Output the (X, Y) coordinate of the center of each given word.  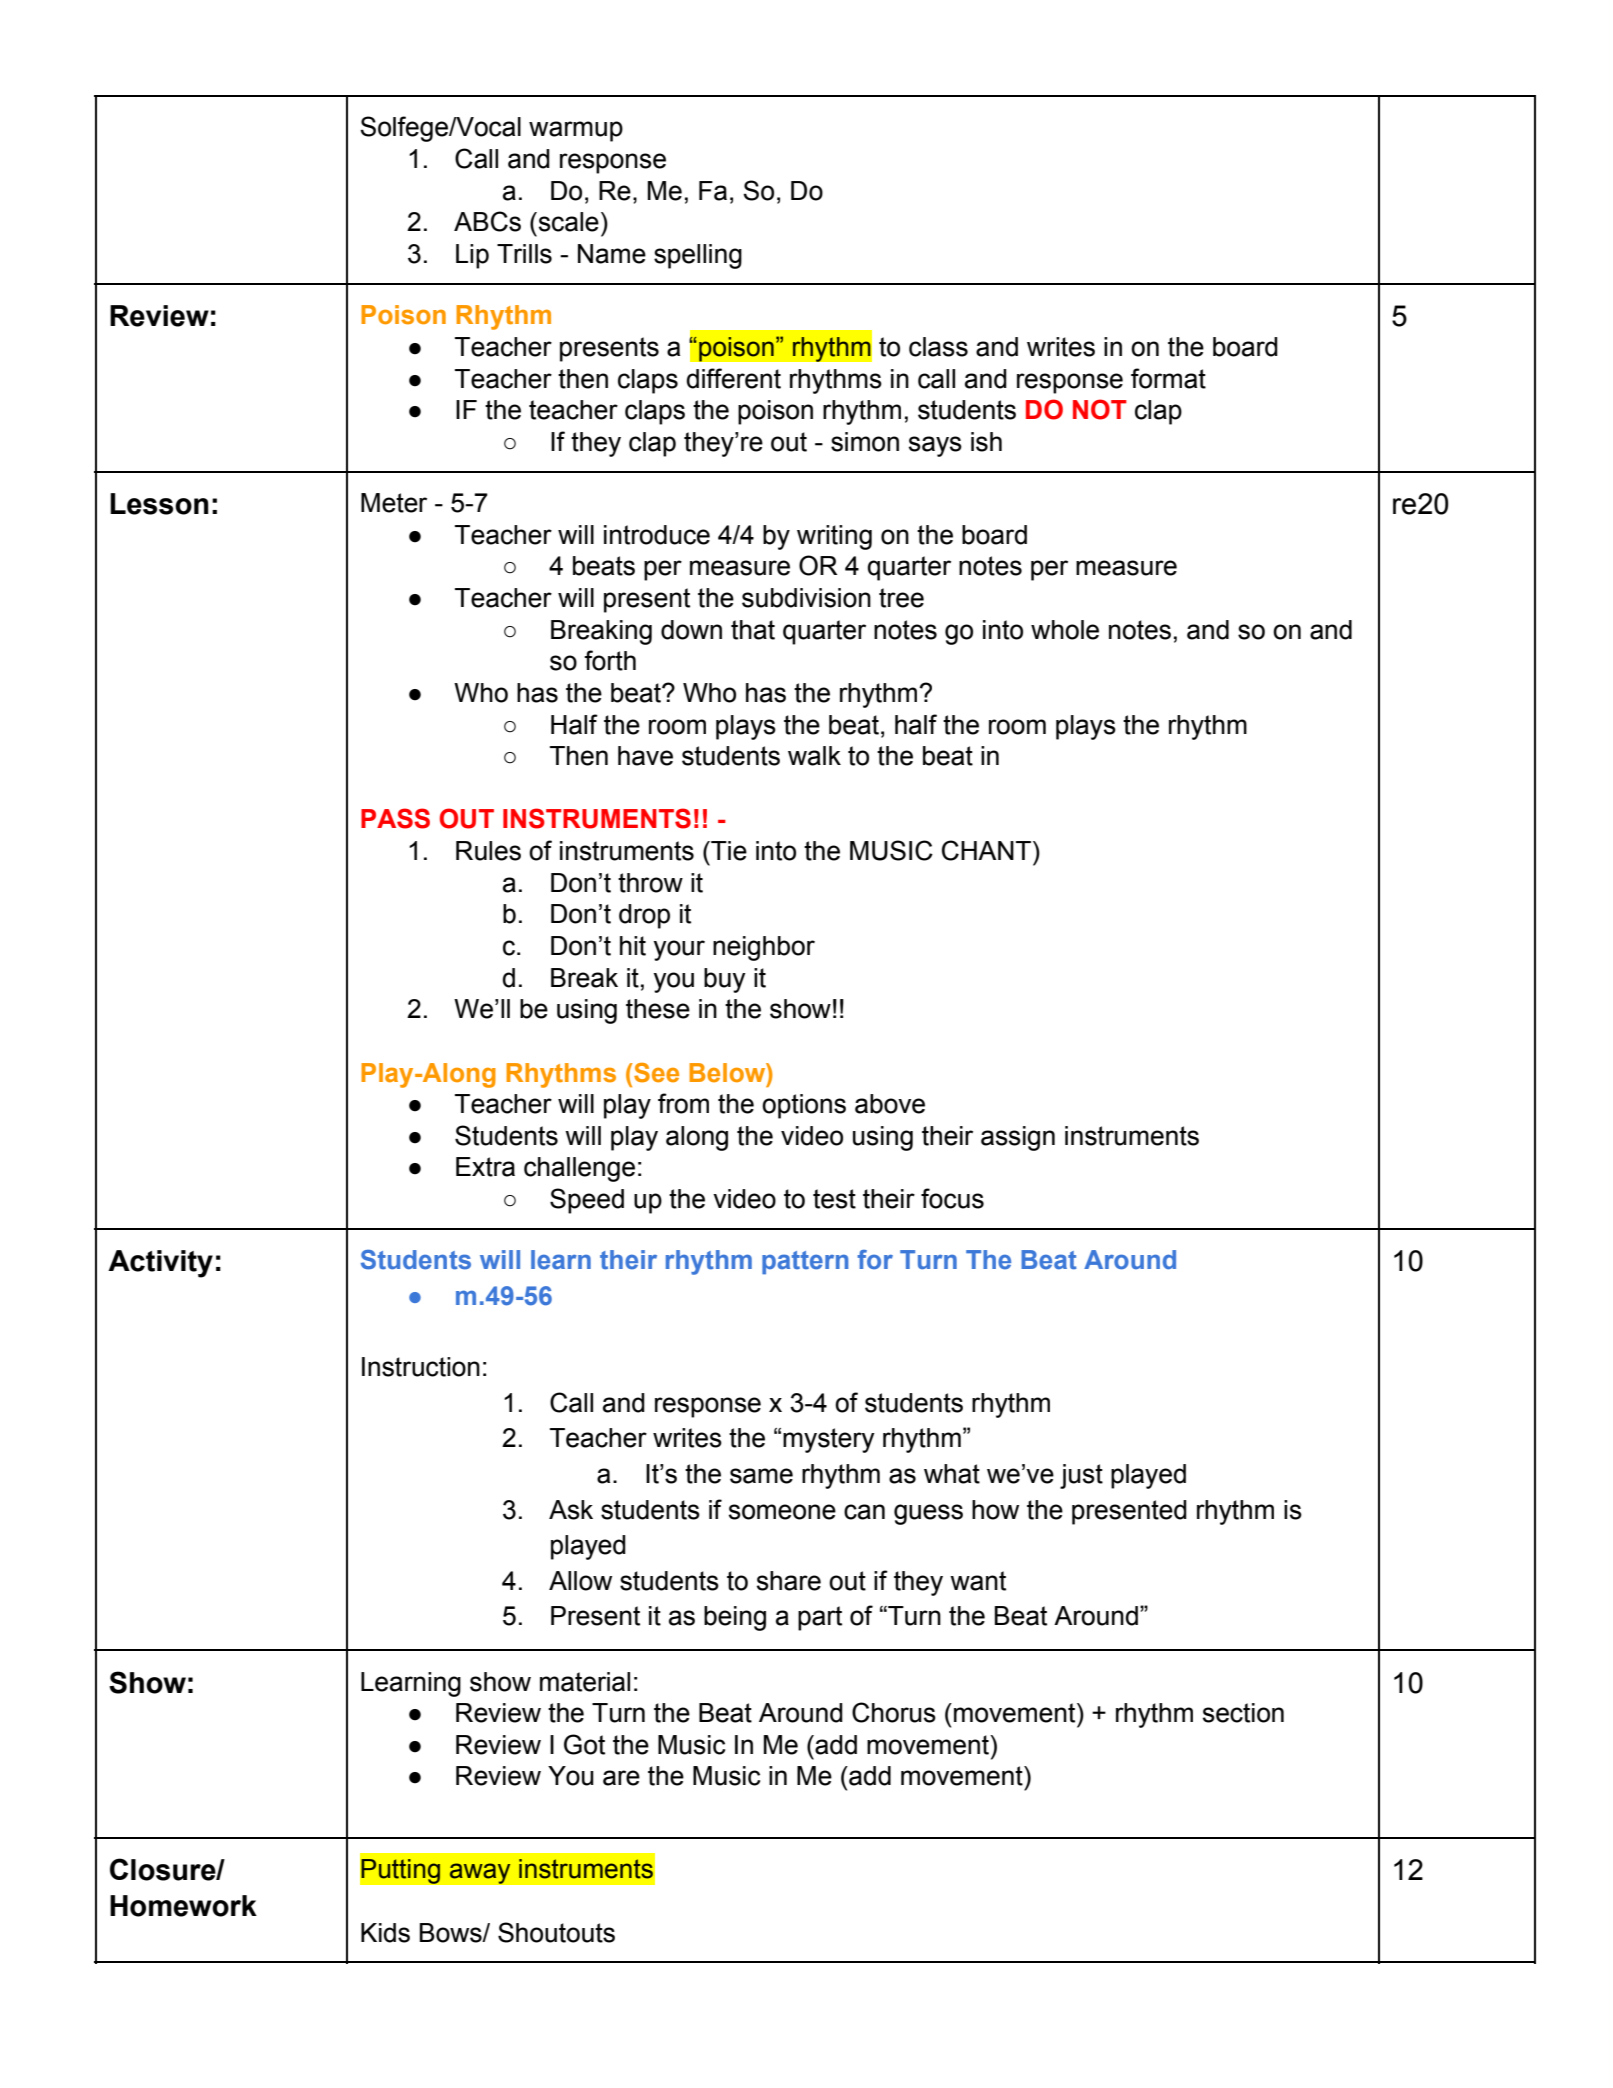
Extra (485, 1167)
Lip (472, 256)
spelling (698, 256)
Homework (183, 1906)
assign (1018, 1138)
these (658, 1009)
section (1243, 1713)
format (1168, 378)
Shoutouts (556, 1932)
